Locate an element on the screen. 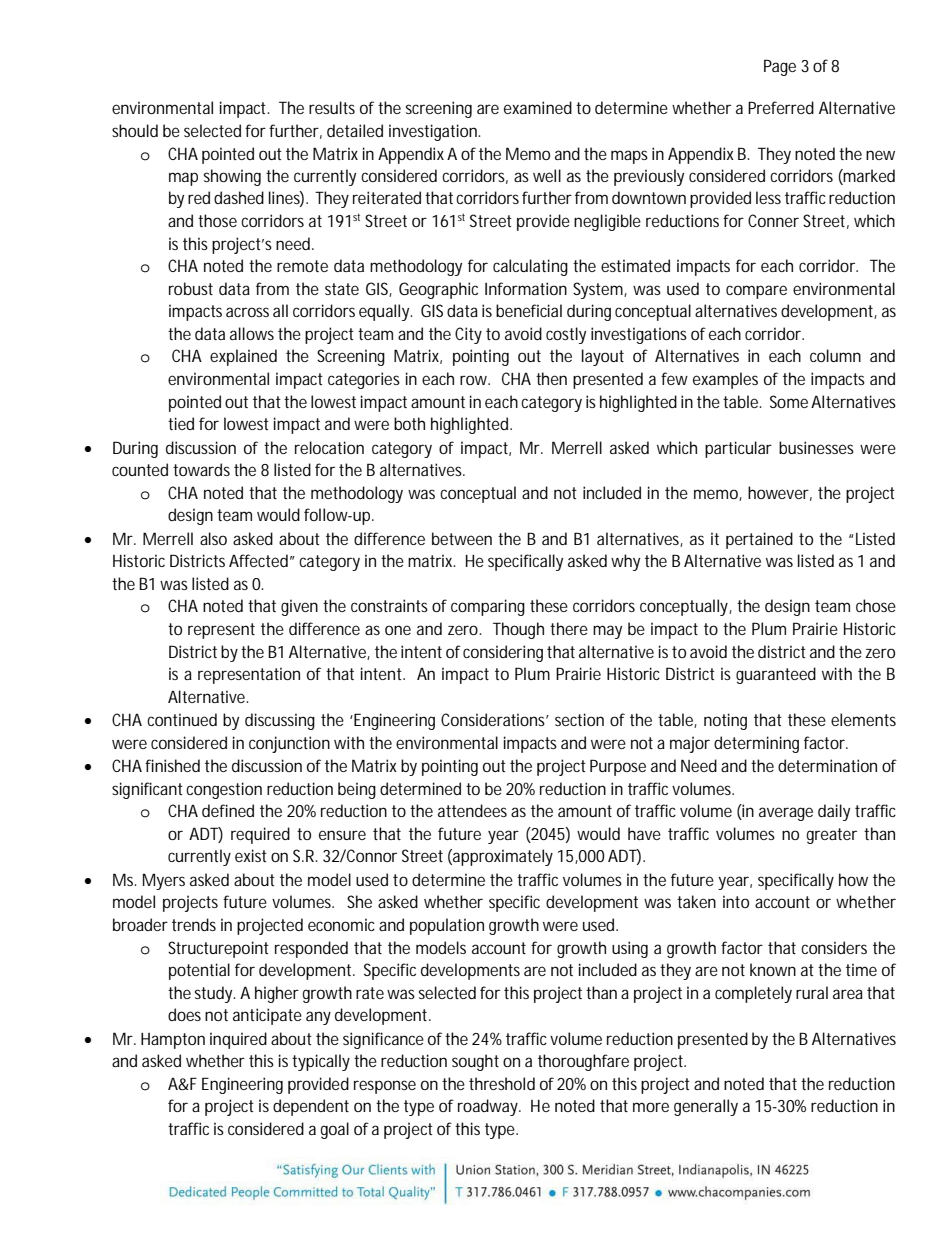 This screenshot has width=952, height=1233. congestion is located at coordinates (224, 790).
